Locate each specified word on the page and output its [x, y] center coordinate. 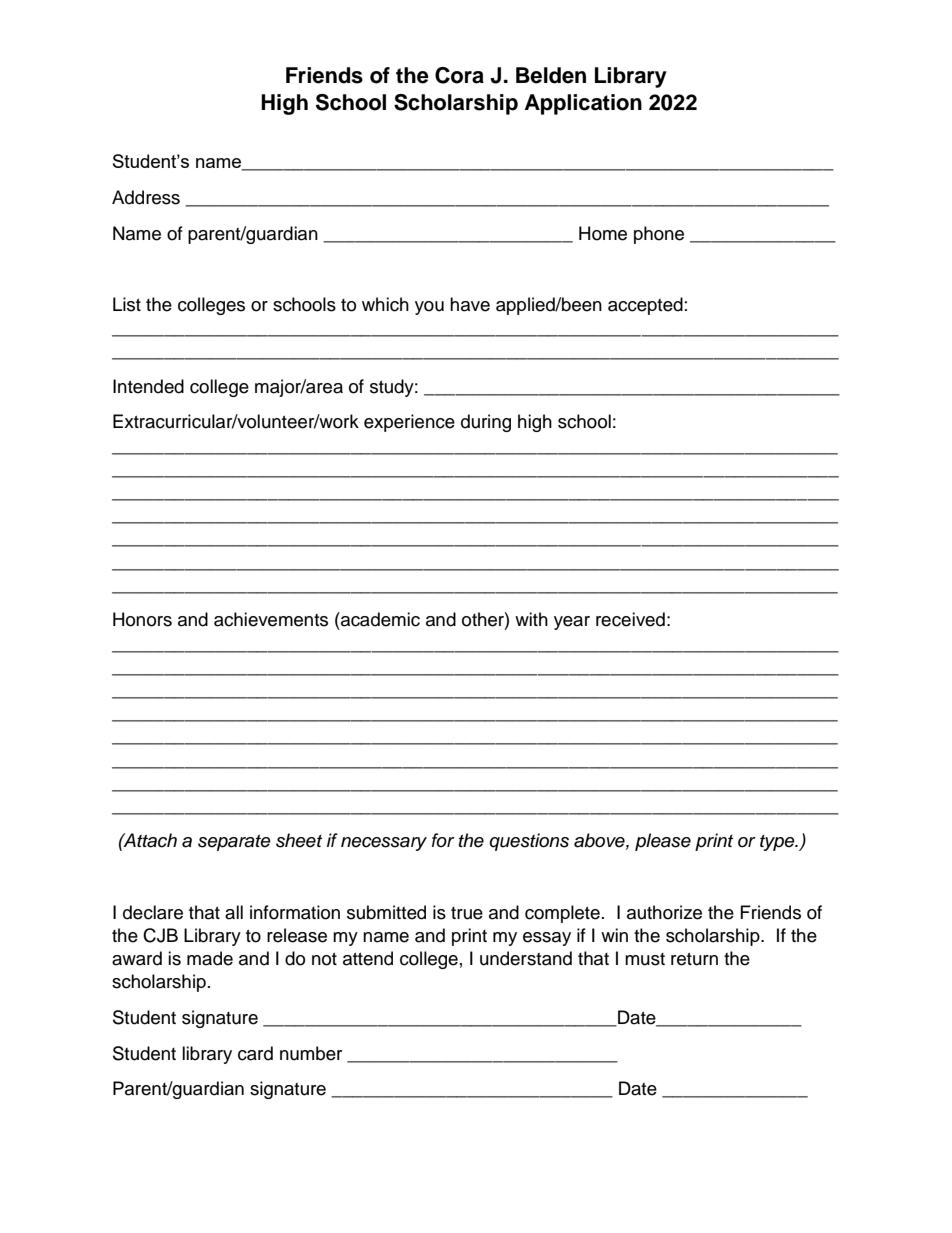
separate [234, 843]
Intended [148, 386]
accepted [645, 306]
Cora [459, 75]
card [255, 1053]
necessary [384, 844]
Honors [142, 619]
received [630, 619]
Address [146, 197]
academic [379, 619]
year [572, 623]
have [470, 304]
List [127, 304]
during [486, 423]
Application [583, 104]
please [663, 842]
